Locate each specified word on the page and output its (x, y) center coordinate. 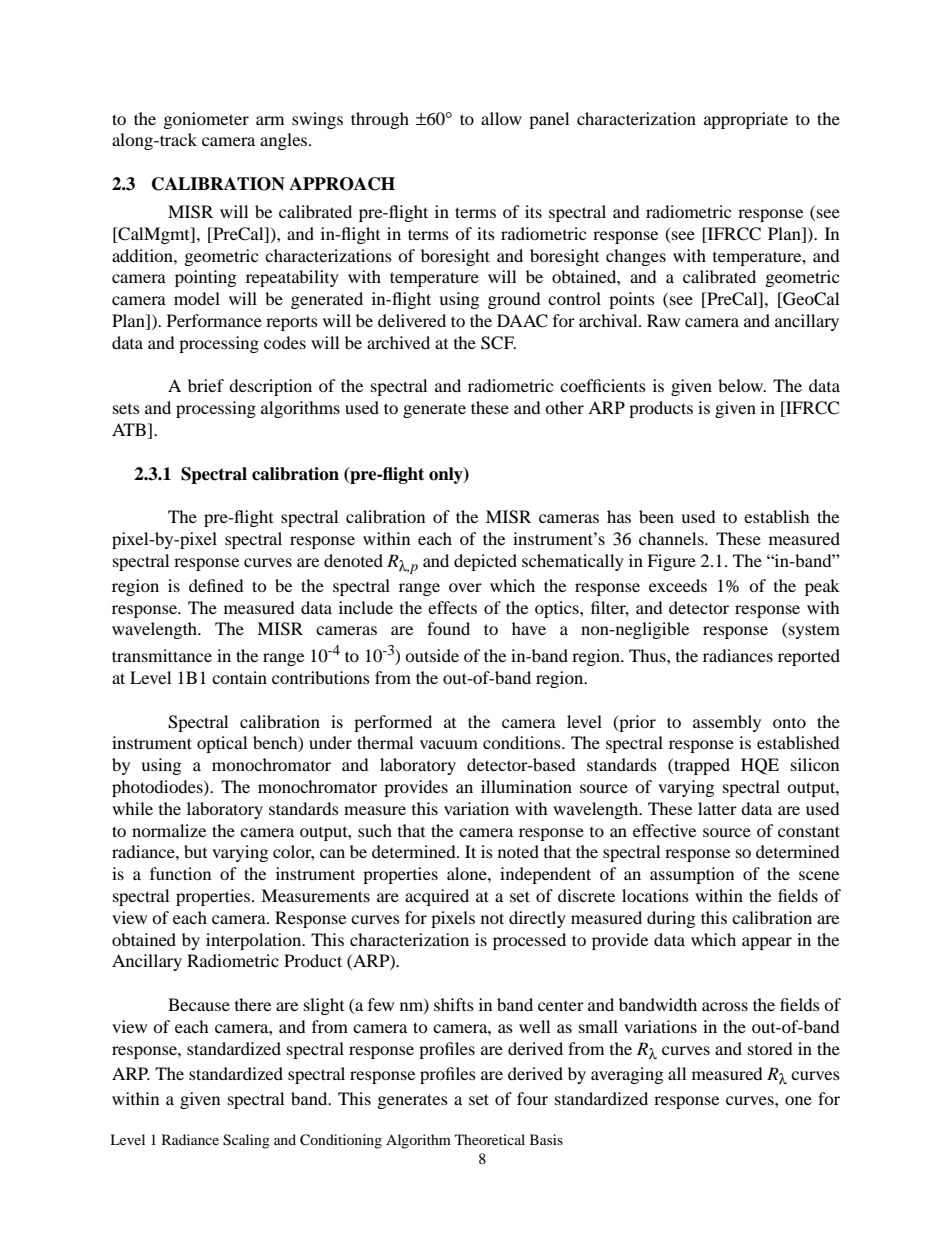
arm (270, 120)
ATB (129, 429)
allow (501, 118)
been (656, 516)
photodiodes (158, 788)
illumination (526, 786)
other (564, 407)
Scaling (246, 1141)
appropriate (746, 120)
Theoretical (490, 1139)
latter (717, 808)
